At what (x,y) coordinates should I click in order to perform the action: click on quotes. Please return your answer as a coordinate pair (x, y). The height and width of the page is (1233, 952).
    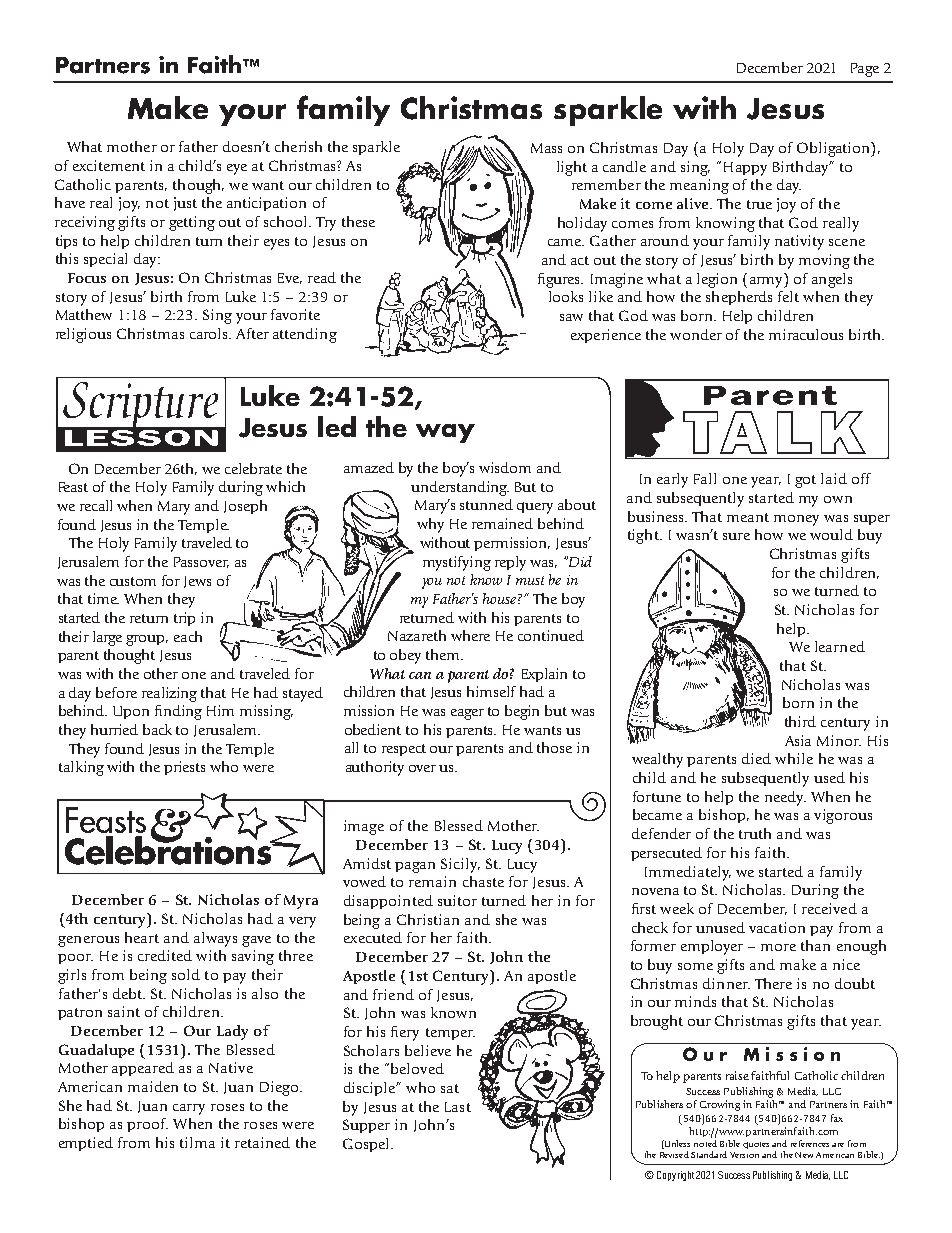
    Looking at the image, I should click on (756, 1145).
